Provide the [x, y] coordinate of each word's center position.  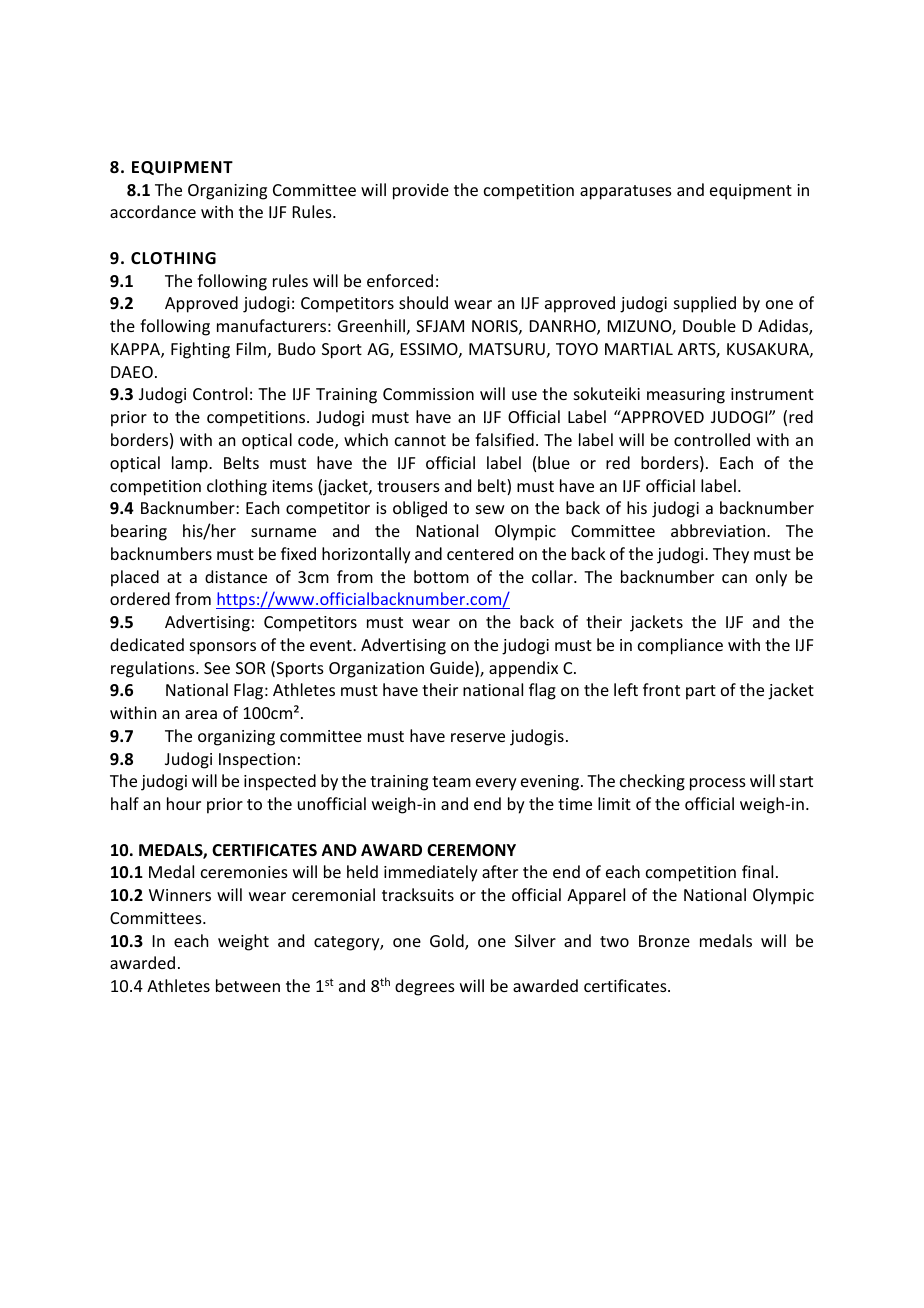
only [771, 578]
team [451, 781]
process [718, 784]
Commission [428, 394]
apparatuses [626, 192]
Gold [448, 942]
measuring [686, 396]
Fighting [200, 350]
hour [184, 803]
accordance [153, 211]
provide [421, 191]
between [248, 985]
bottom [441, 576]
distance [236, 576]
